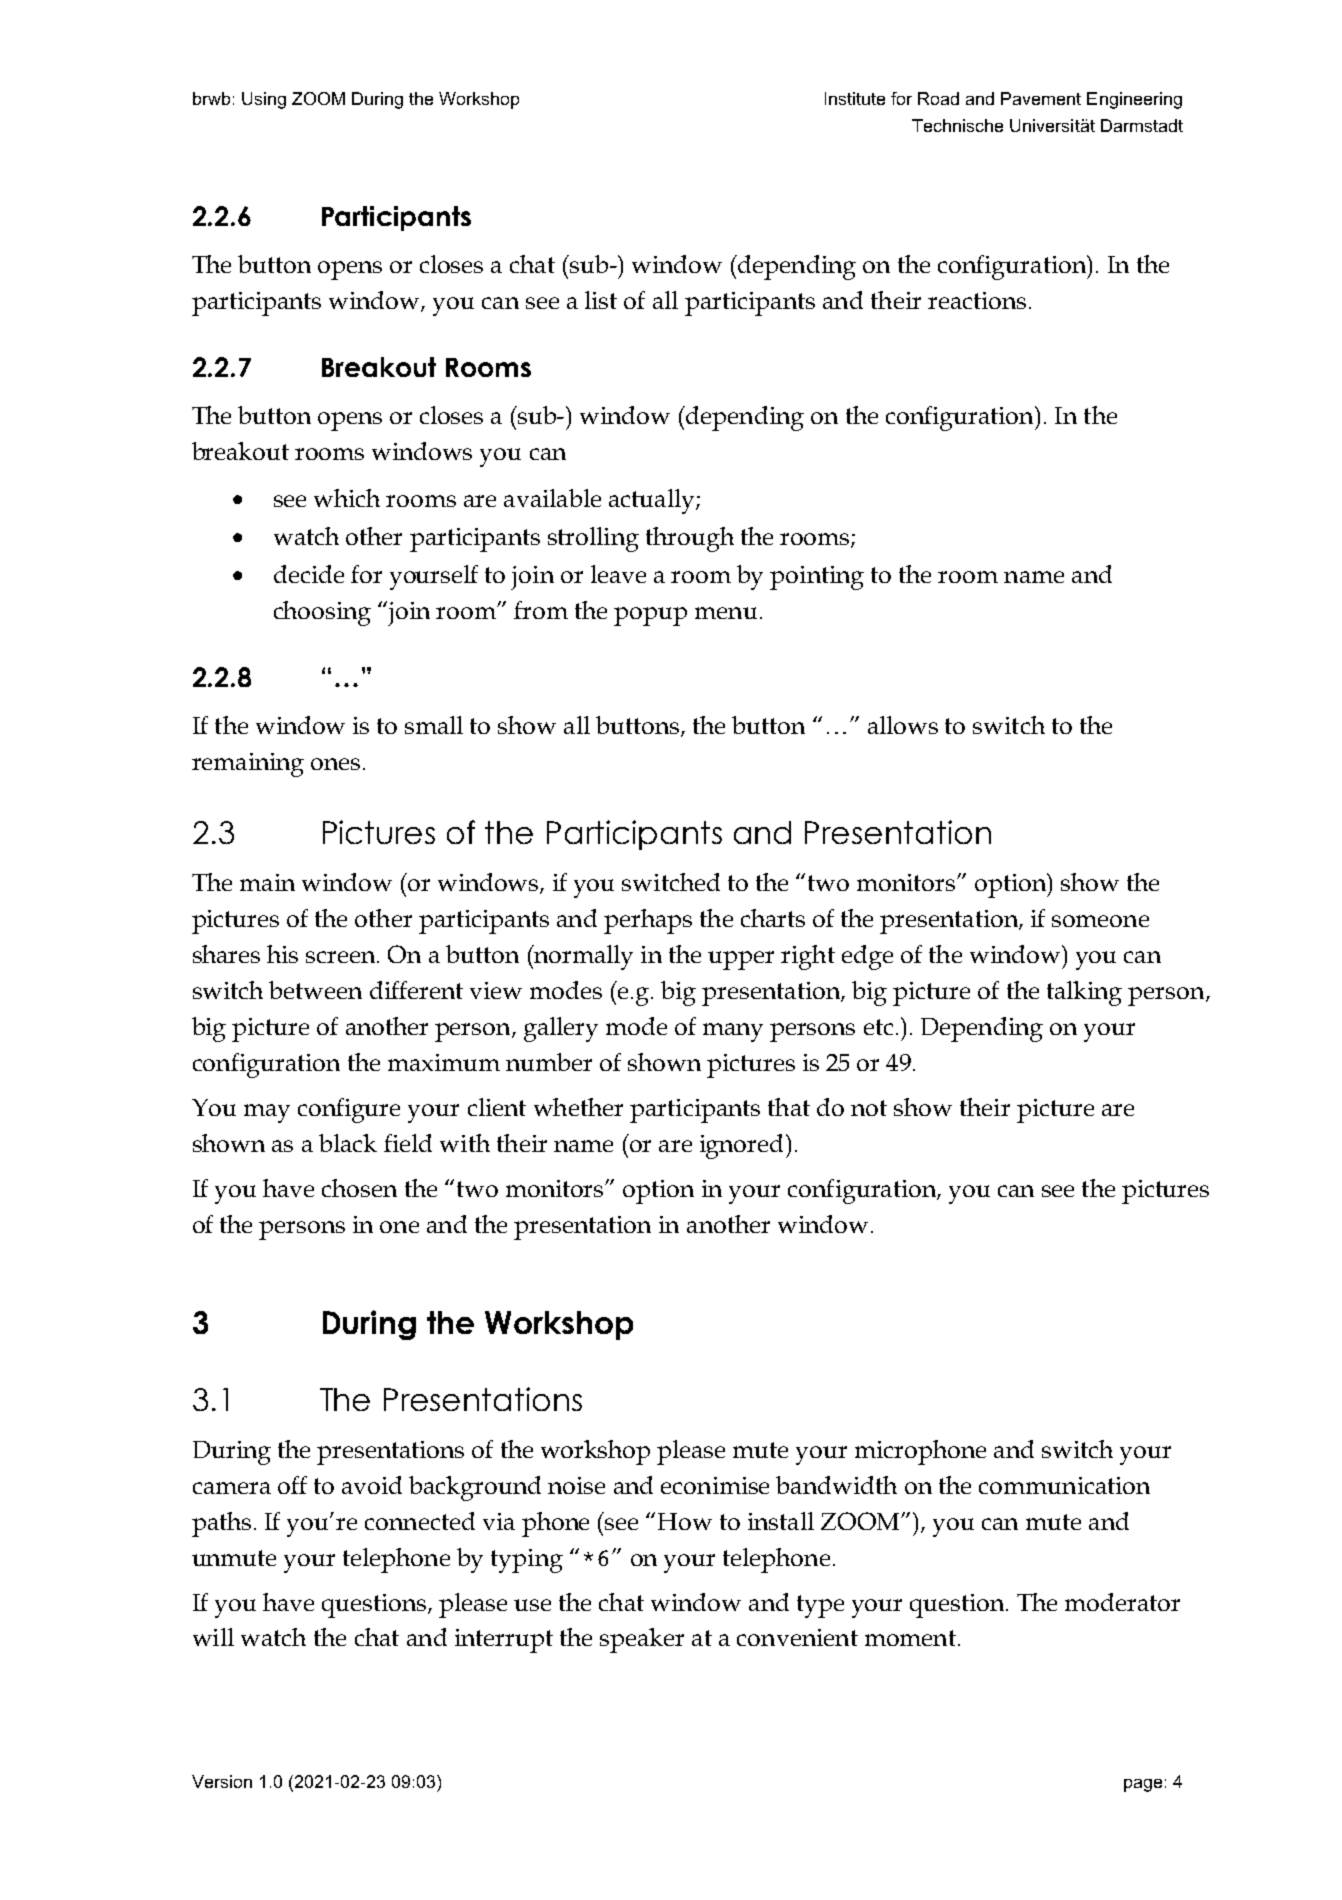  I want to click on off, so click(292, 1485).
